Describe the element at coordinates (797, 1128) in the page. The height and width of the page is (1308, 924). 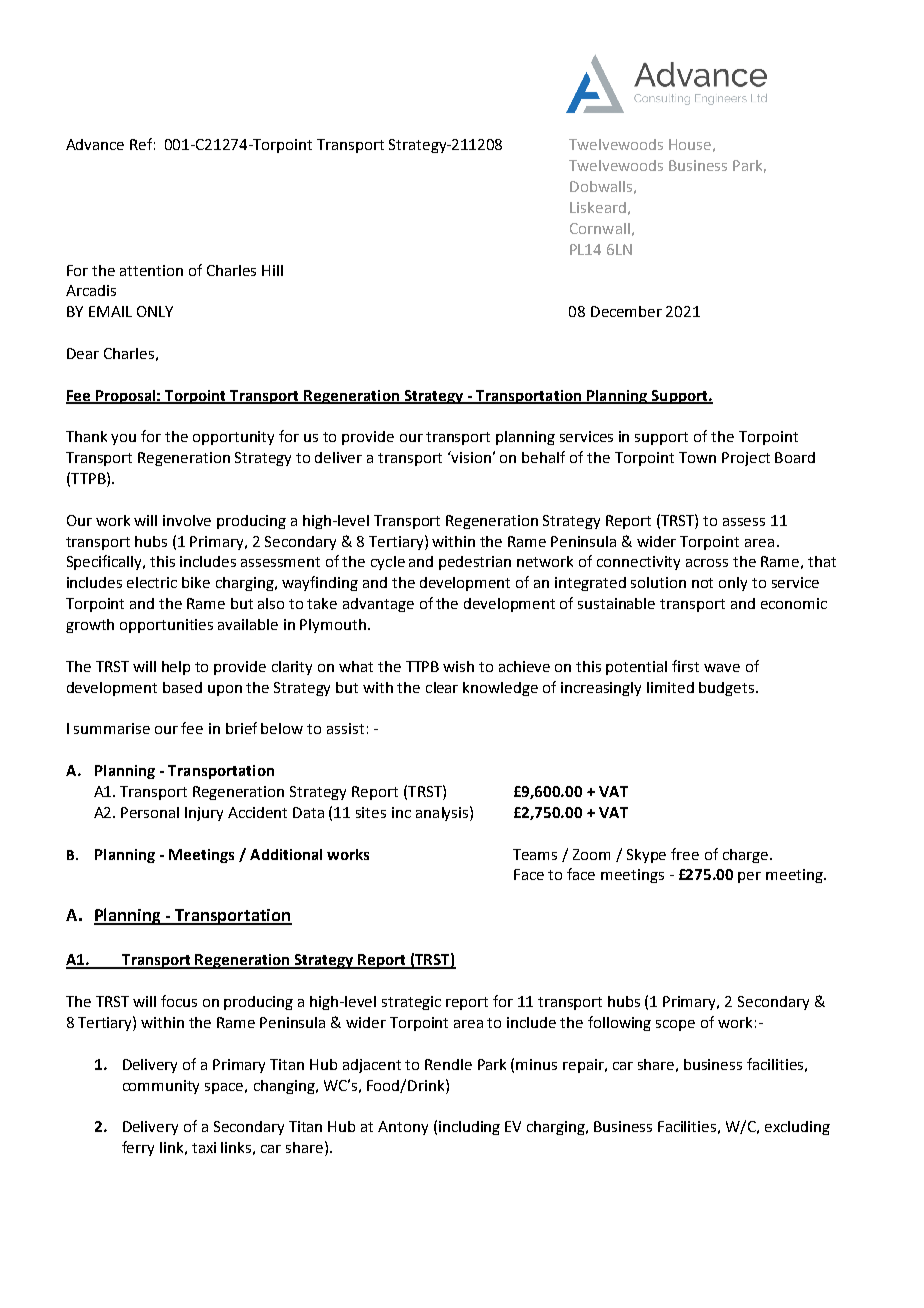
I see `excluding` at that location.
